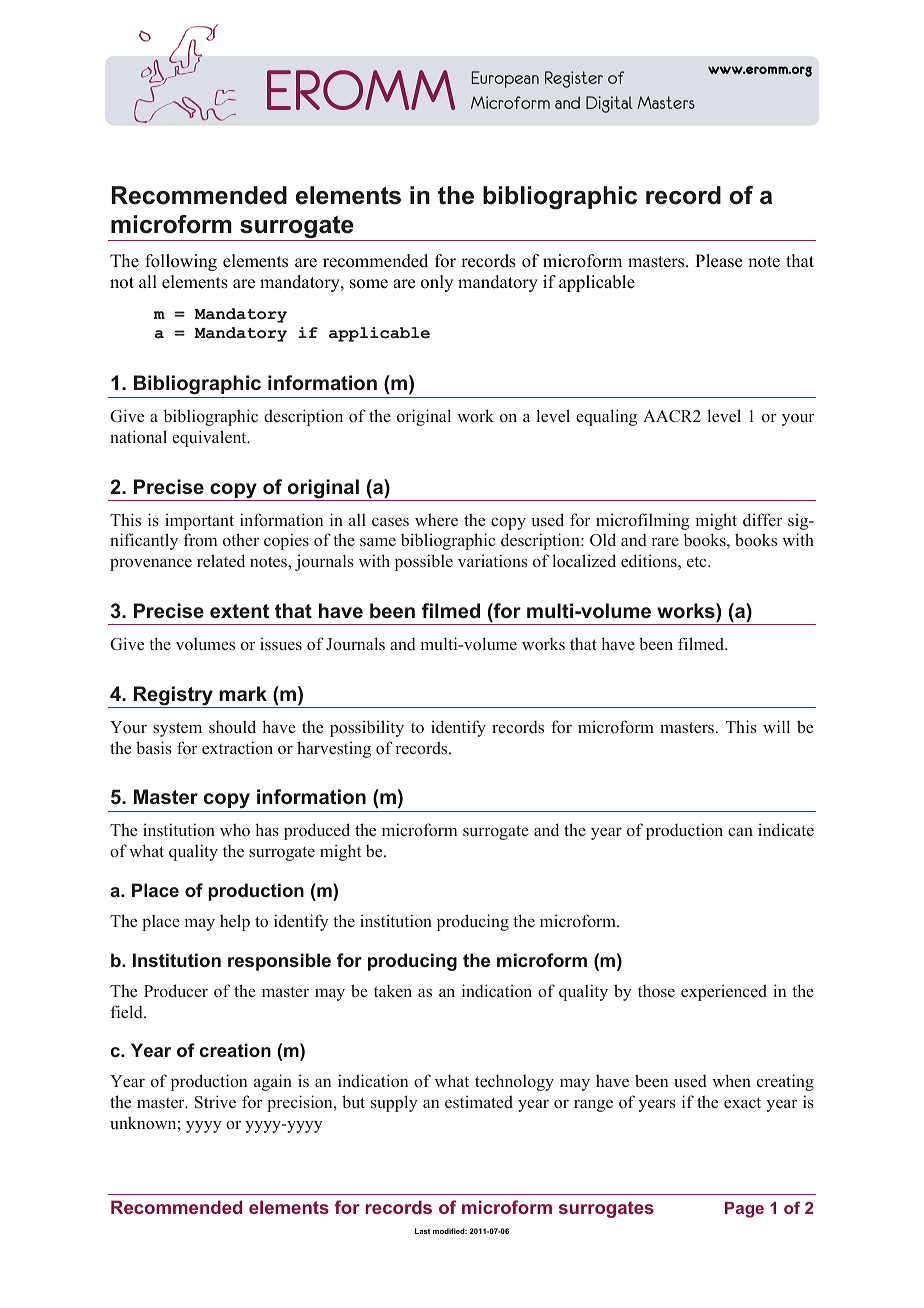 Image resolution: width=924 pixels, height=1308 pixels. Describe the element at coordinates (422, 1231) in the image. I see `Last` at that location.
